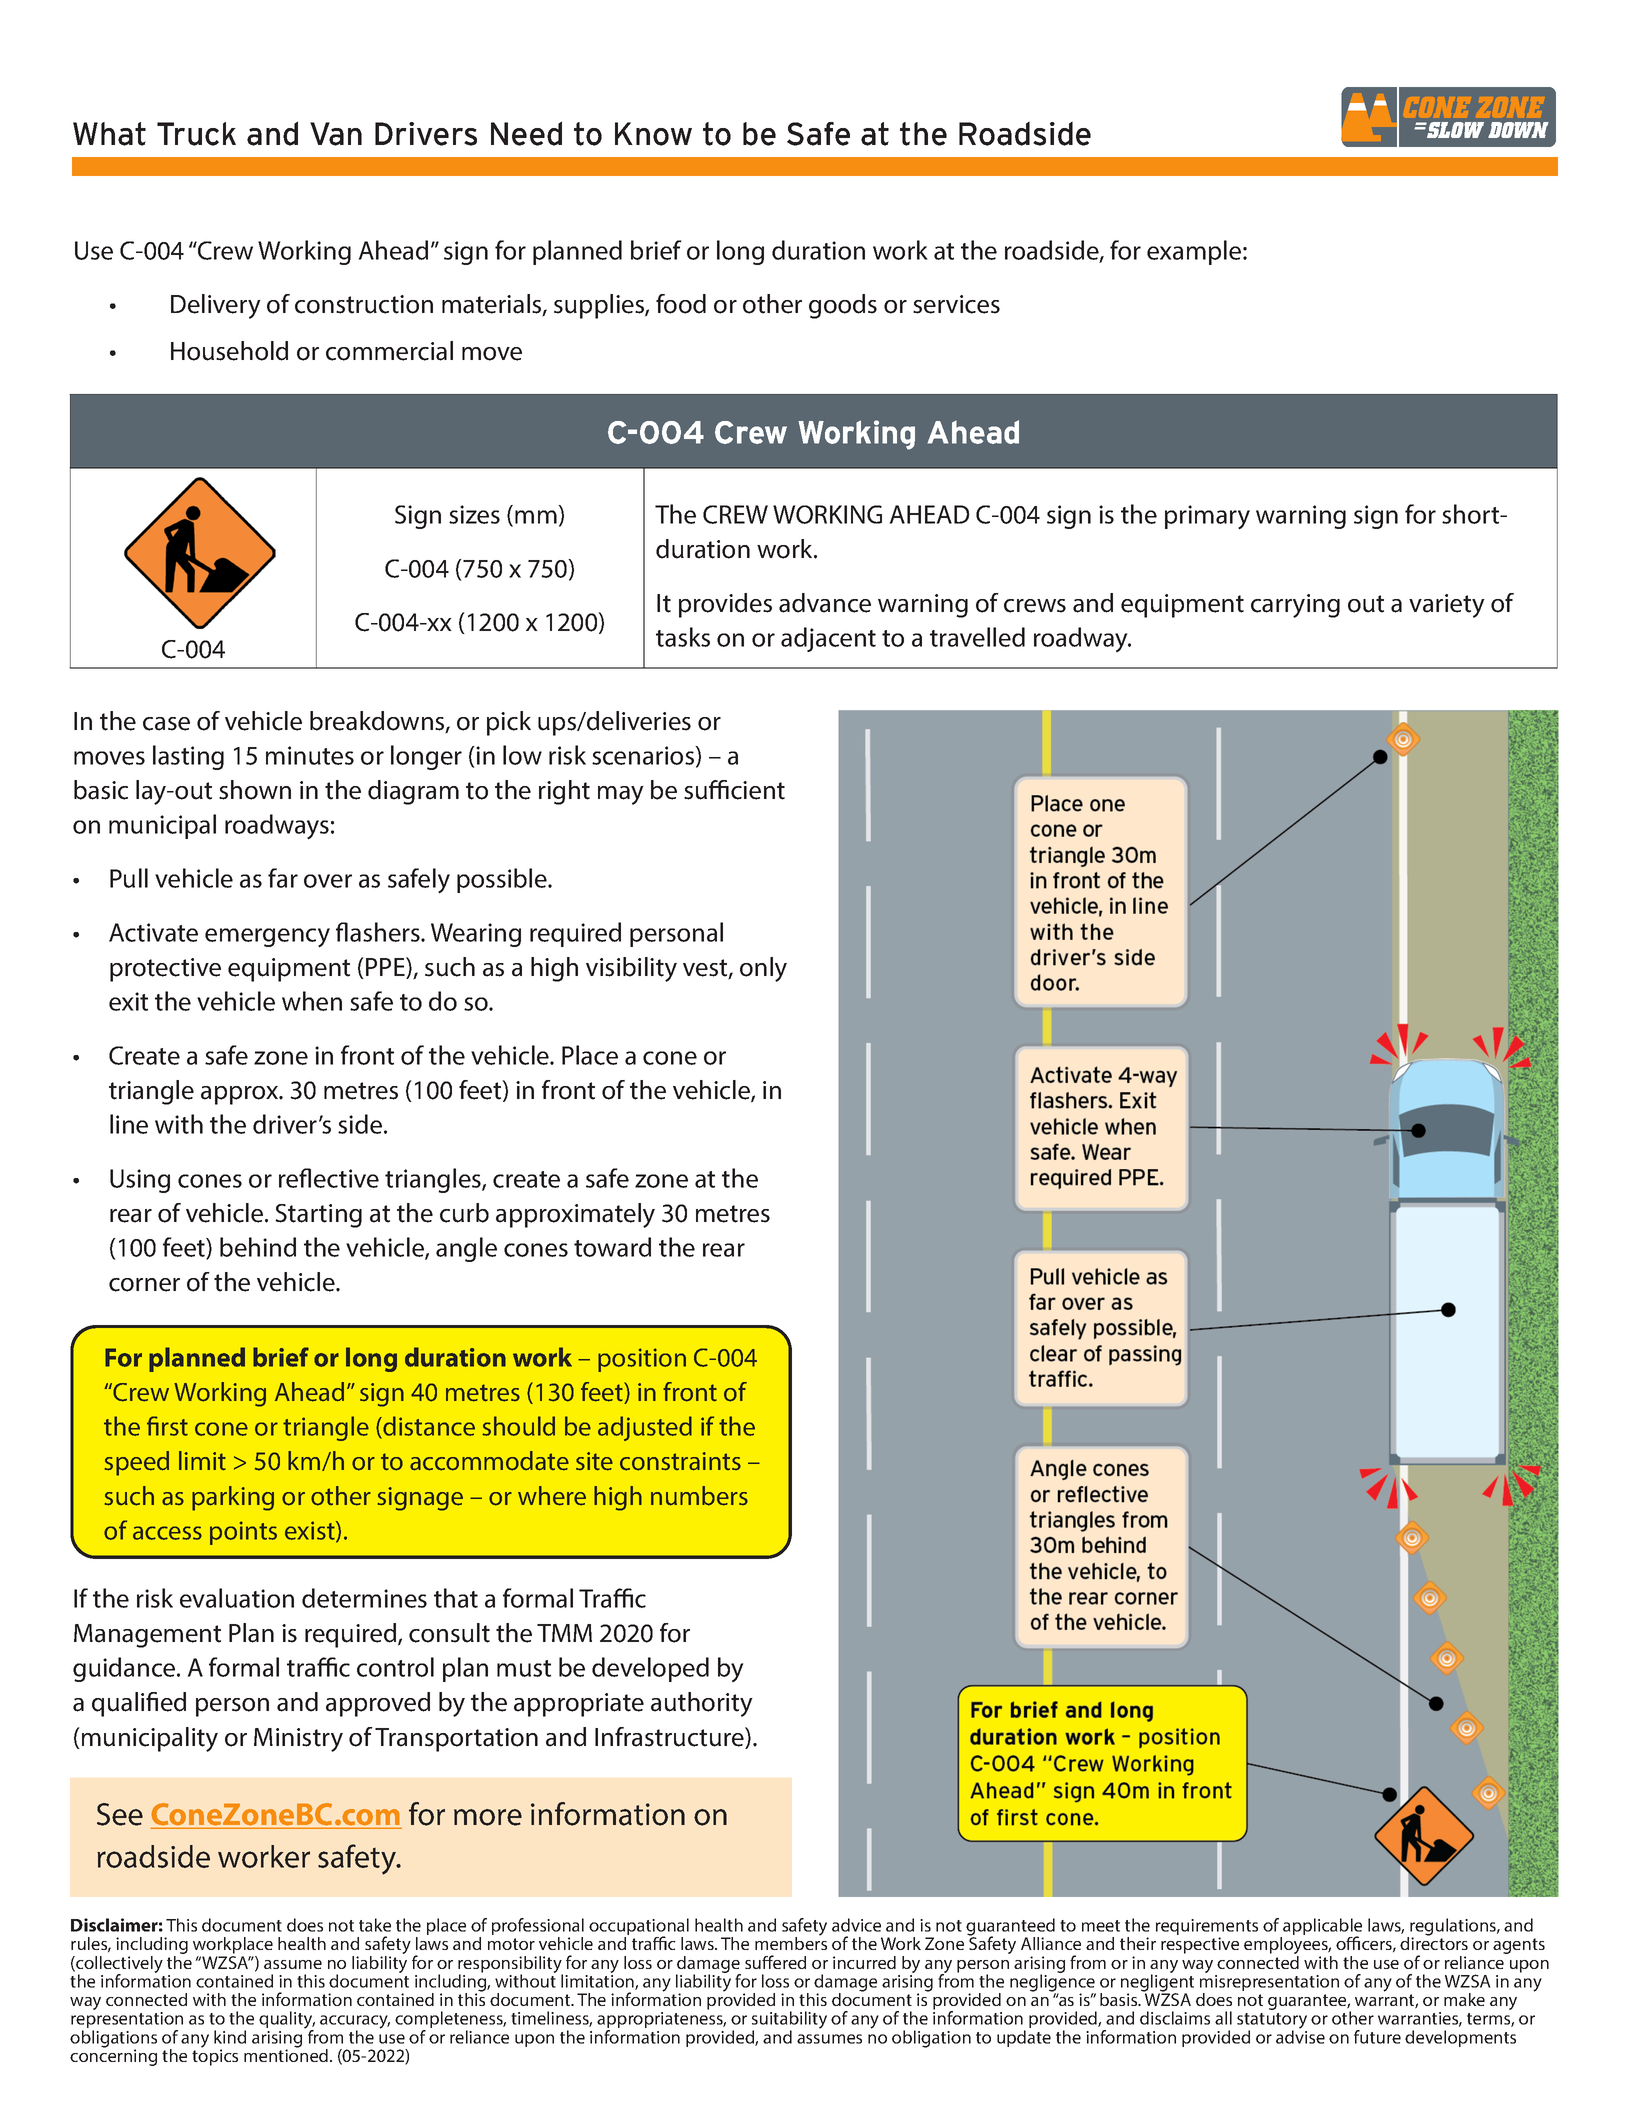  I want to click on carrying, so click(1295, 606).
